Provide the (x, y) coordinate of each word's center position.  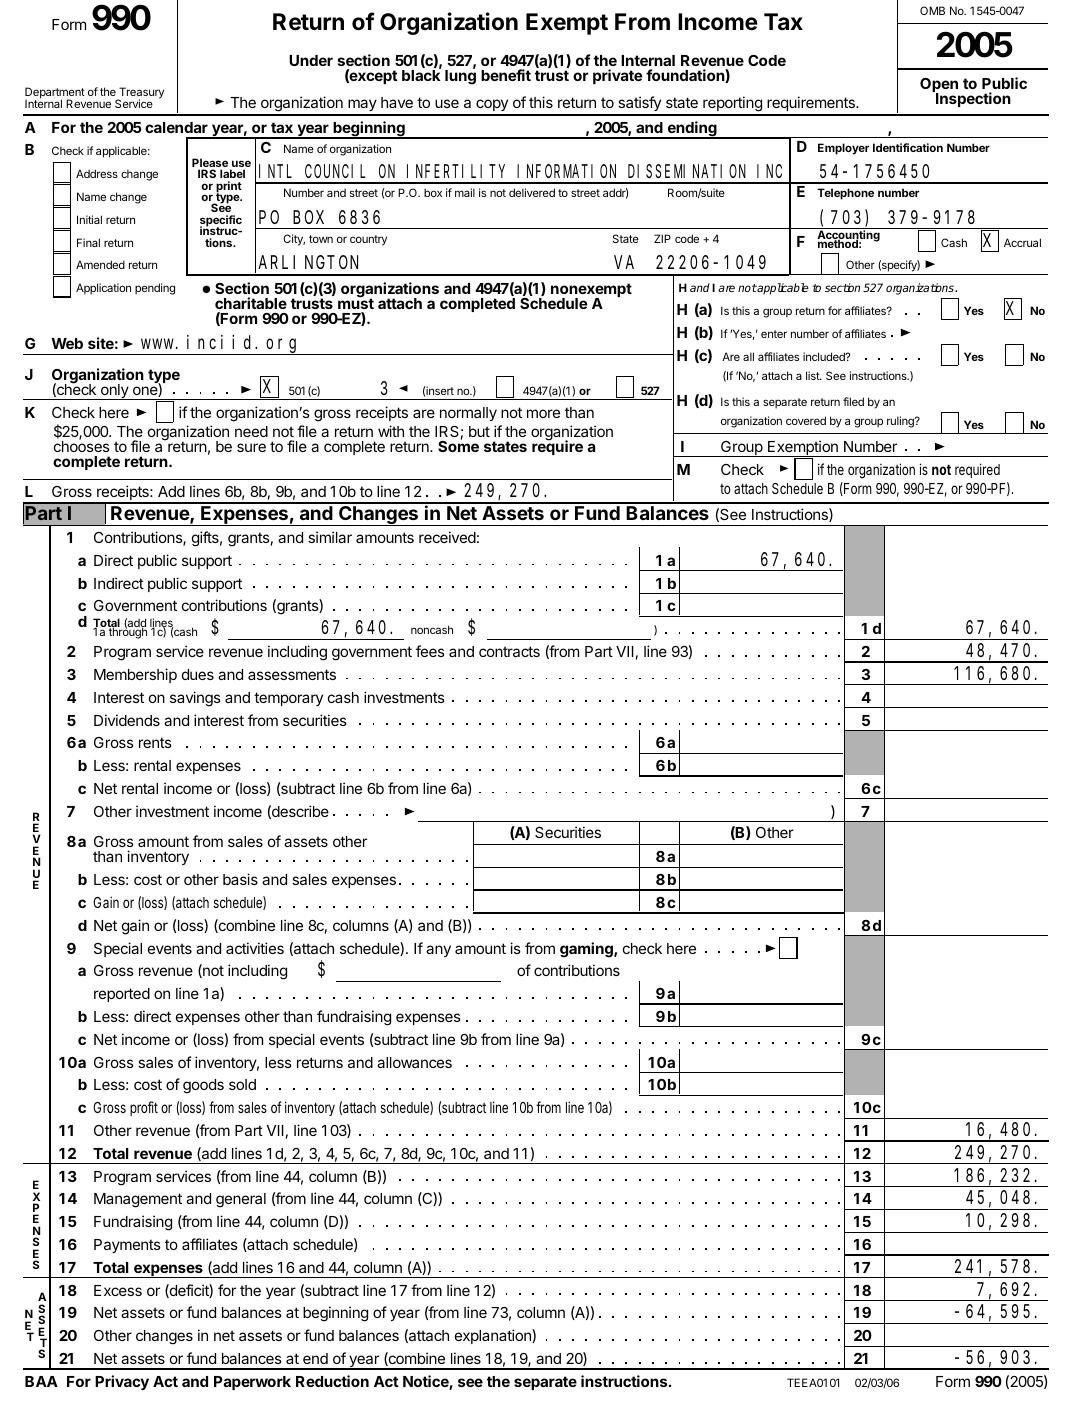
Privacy (122, 1382)
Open (939, 86)
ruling (901, 422)
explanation (494, 1336)
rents (155, 742)
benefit (506, 75)
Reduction (332, 1381)
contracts (509, 651)
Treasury (140, 94)
